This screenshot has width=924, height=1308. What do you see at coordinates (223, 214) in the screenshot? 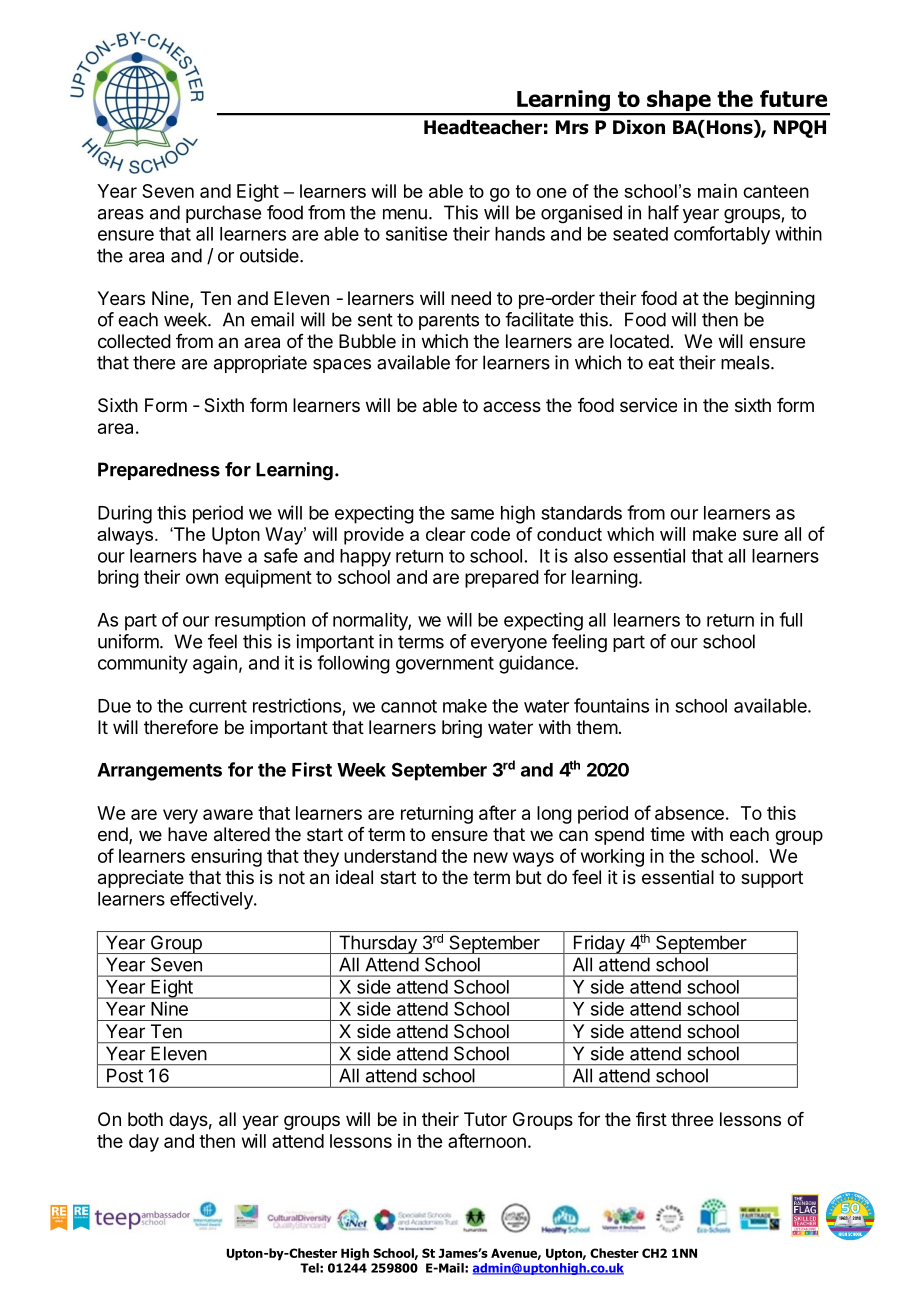
I see `purchase` at bounding box center [223, 214].
